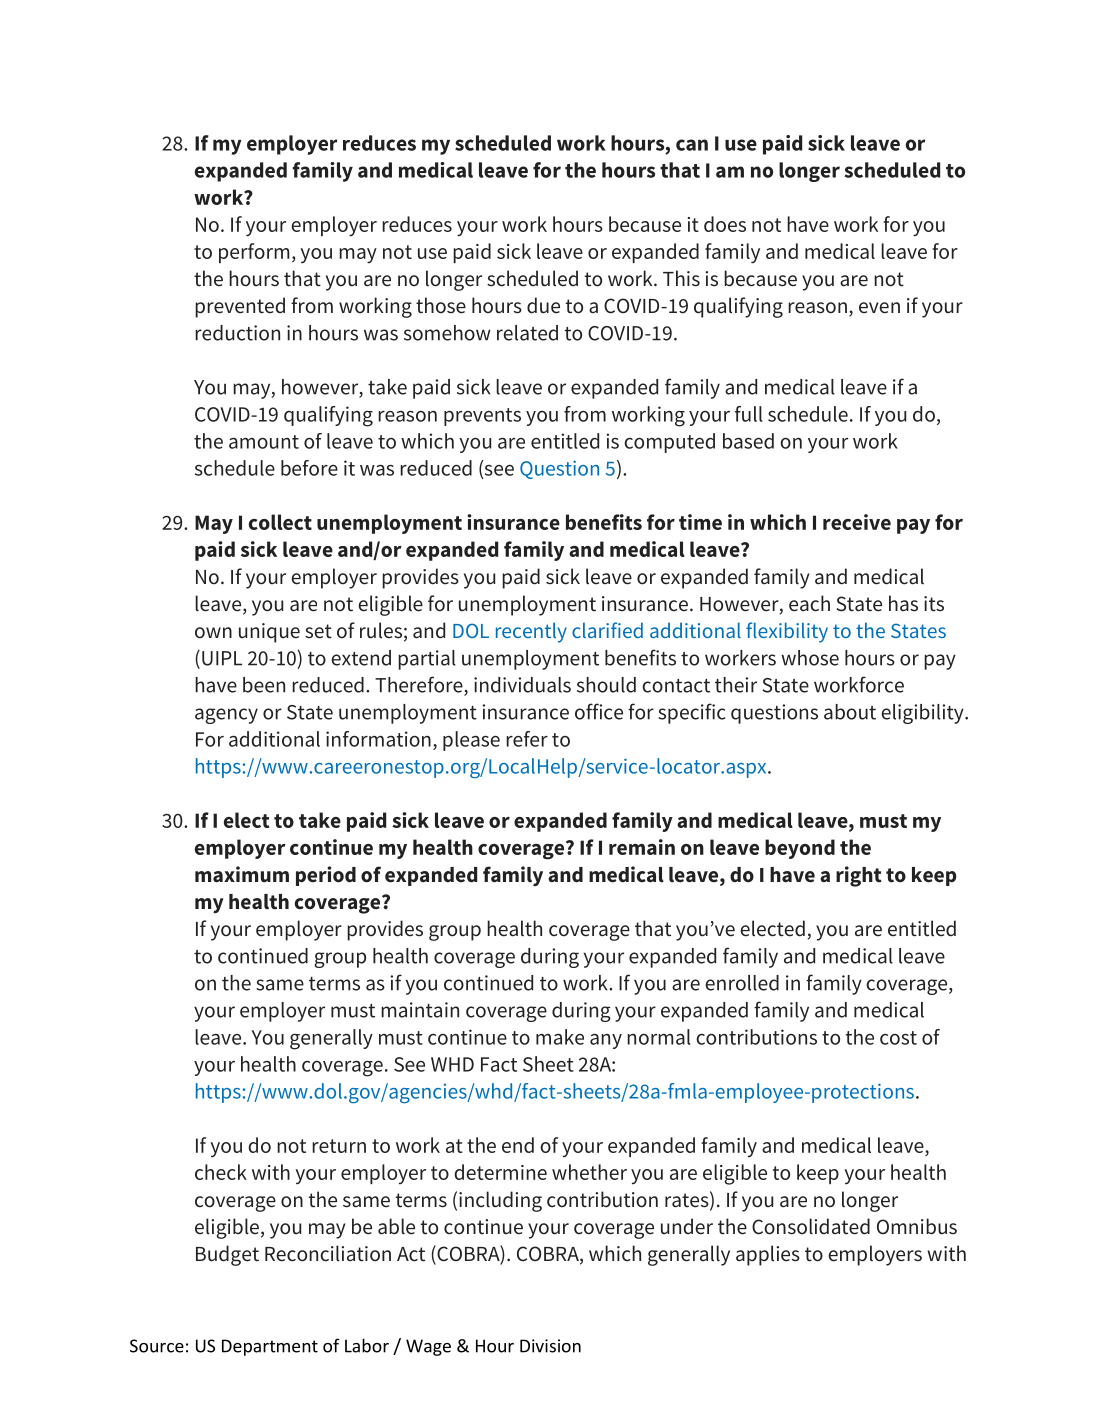 The image size is (1099, 1422). I want to click on perform, so click(254, 253).
